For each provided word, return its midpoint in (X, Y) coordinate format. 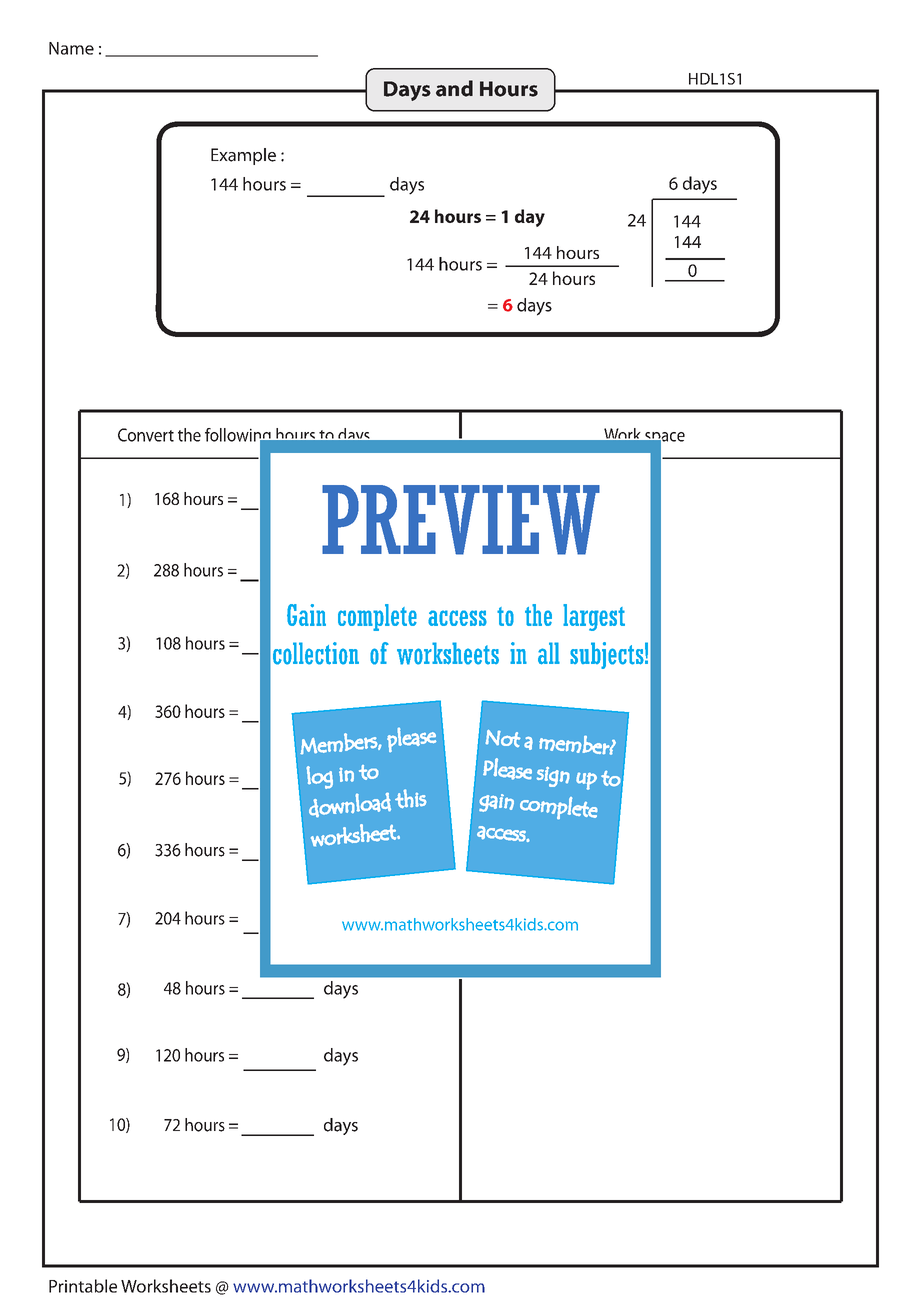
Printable (83, 1286)
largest (594, 617)
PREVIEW (461, 520)
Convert (146, 435)
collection (316, 653)
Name (71, 48)
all (549, 653)
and (454, 88)
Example (243, 156)
